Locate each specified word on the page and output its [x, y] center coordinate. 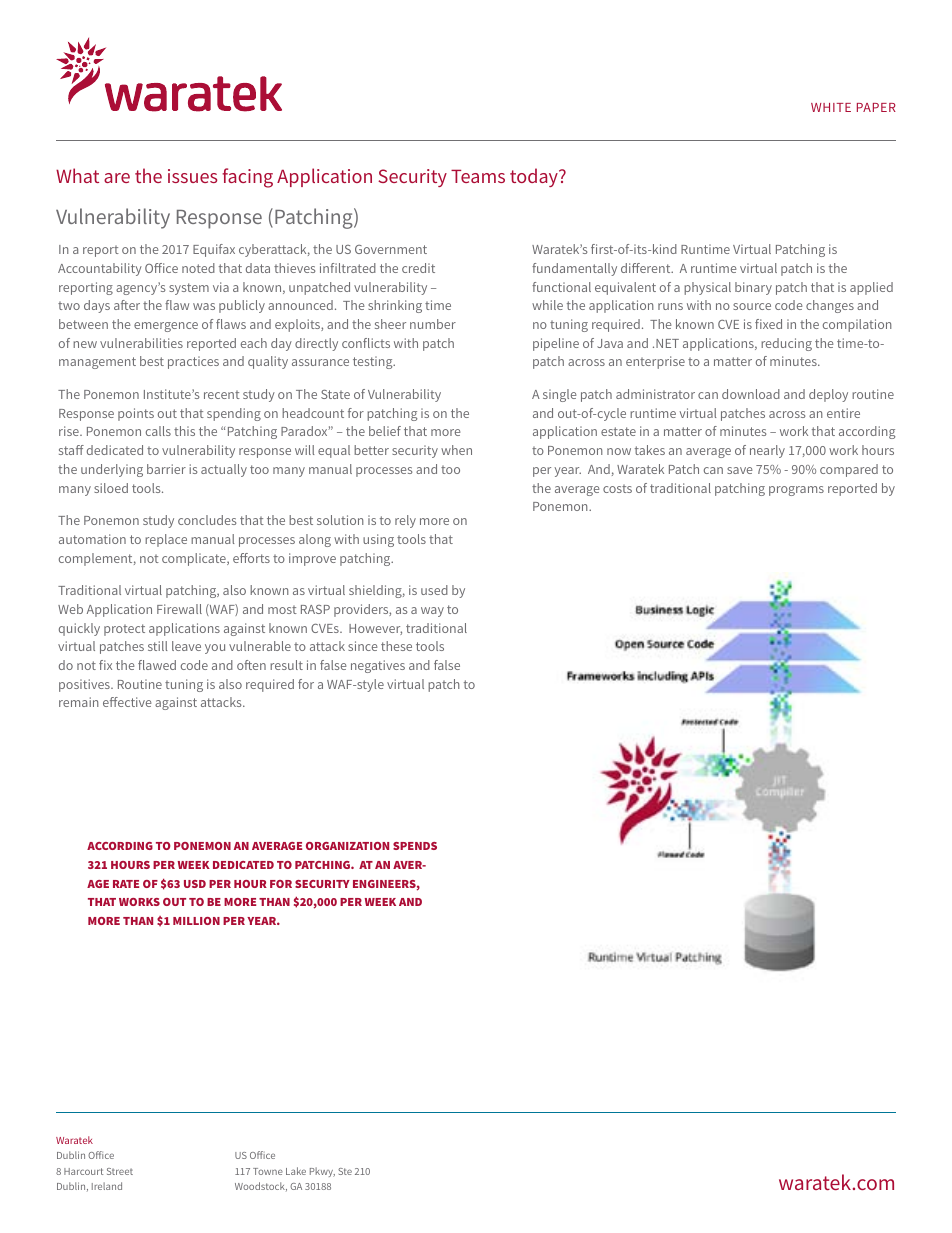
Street [120, 1171]
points [136, 414]
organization [347, 846]
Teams [478, 176]
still [158, 646]
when [456, 450]
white [831, 107]
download [751, 394]
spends [415, 846]
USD [195, 884]
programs [796, 491]
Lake [296, 1171]
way [432, 612]
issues [192, 176]
